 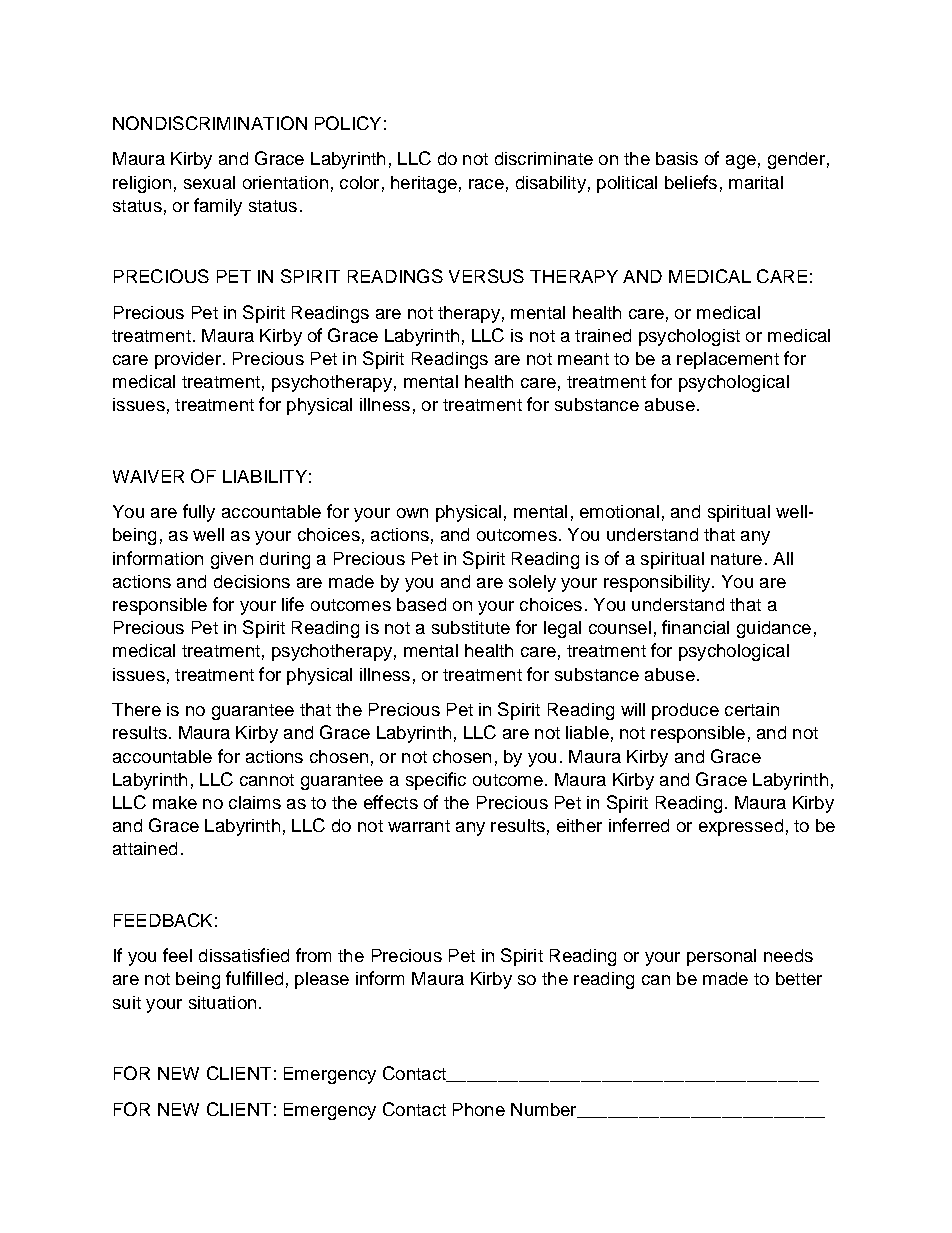 I want to click on expressed, so click(x=741, y=827).
